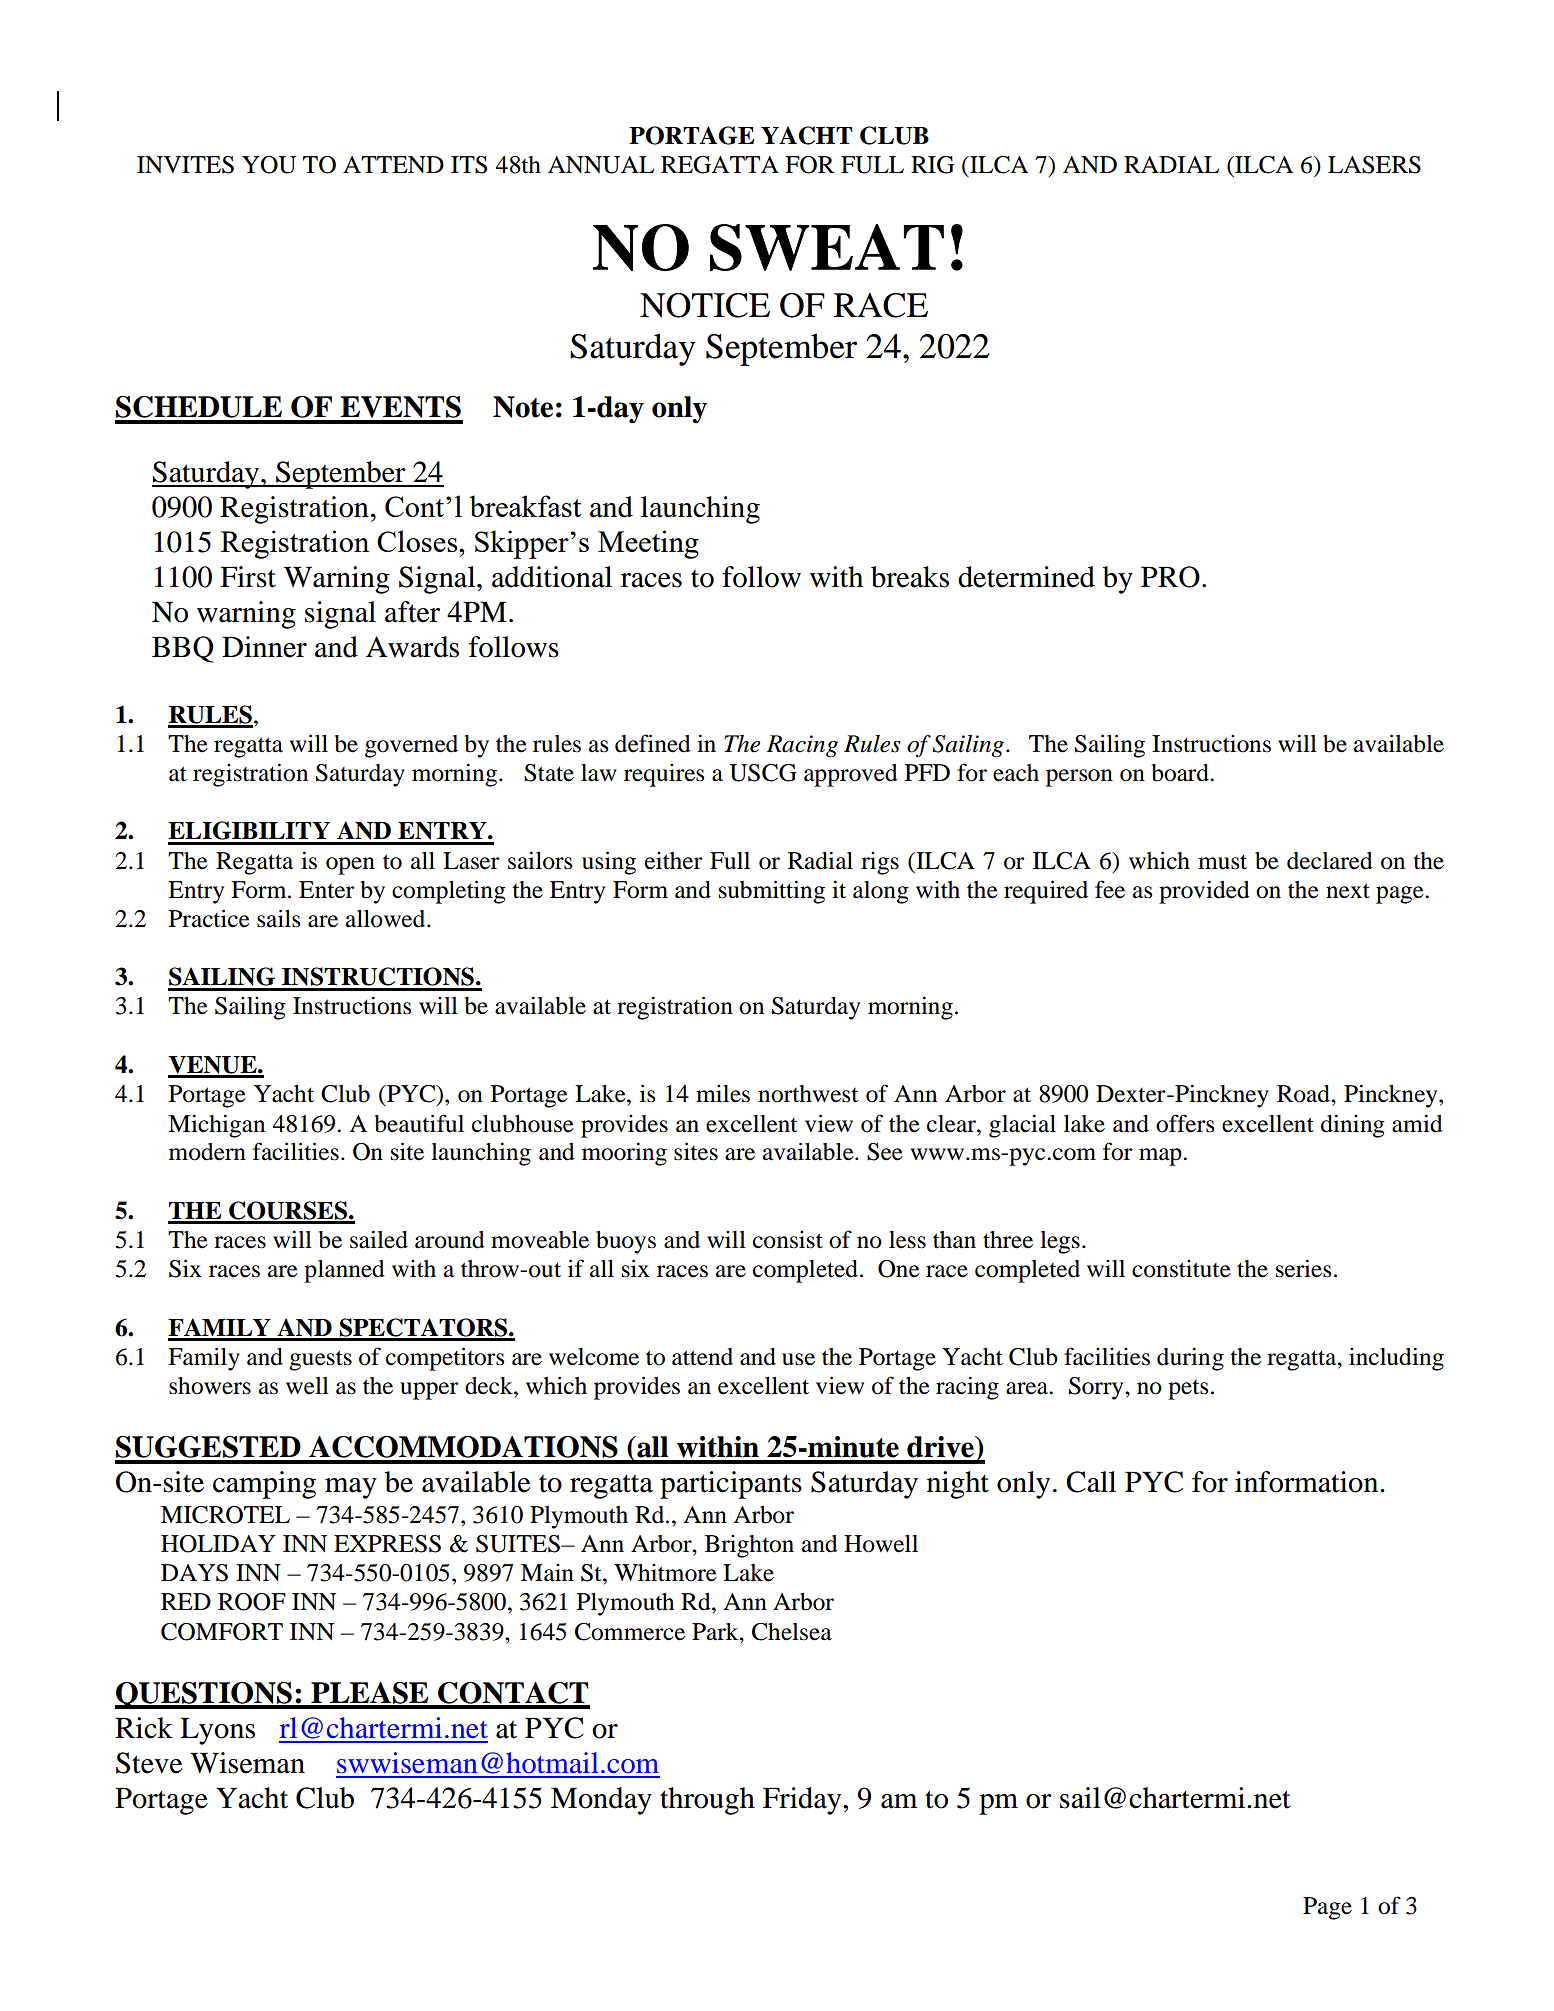  What do you see at coordinates (1303, 1268) in the screenshot?
I see `series` at bounding box center [1303, 1268].
